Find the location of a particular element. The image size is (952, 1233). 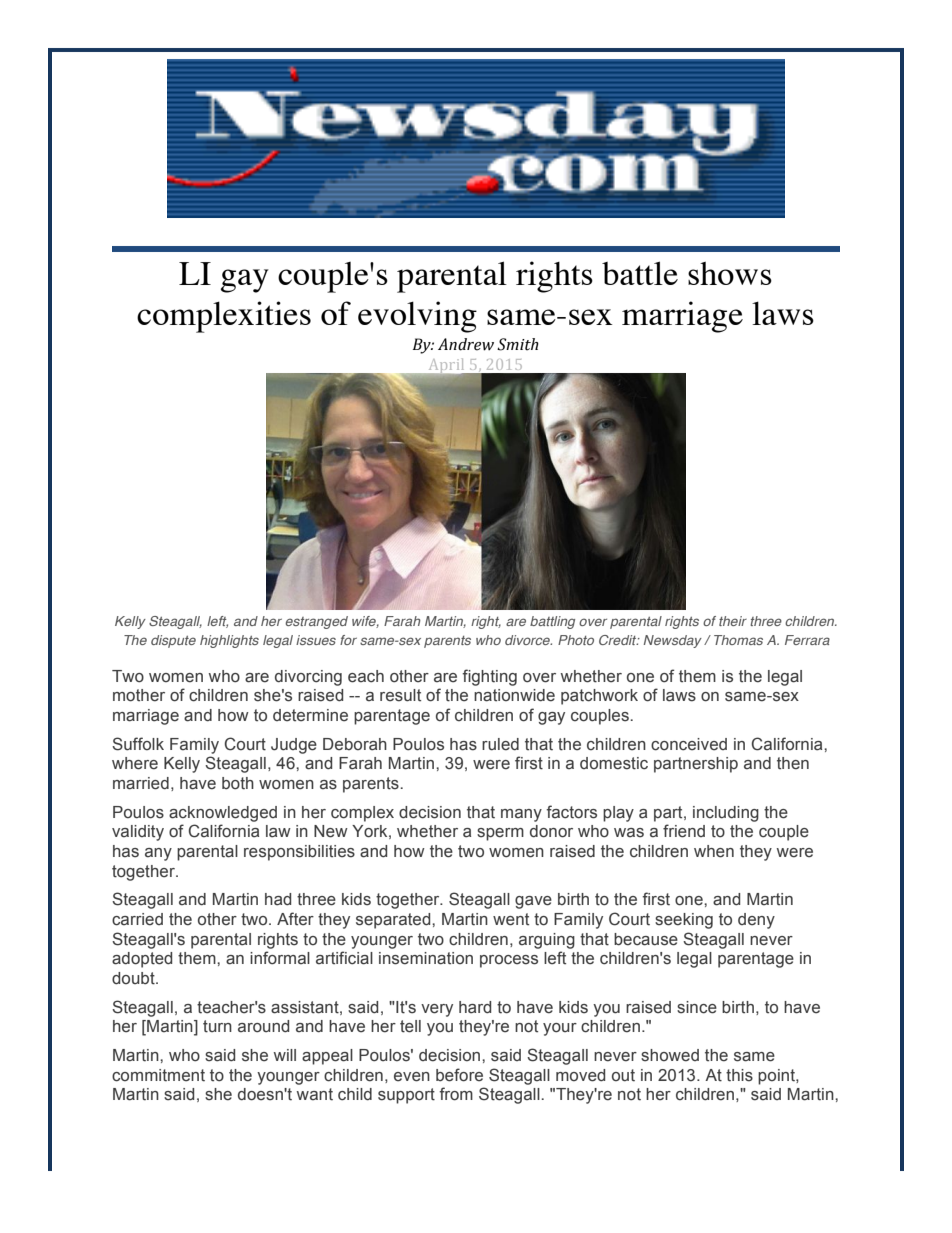

evolving is located at coordinates (417, 317).
